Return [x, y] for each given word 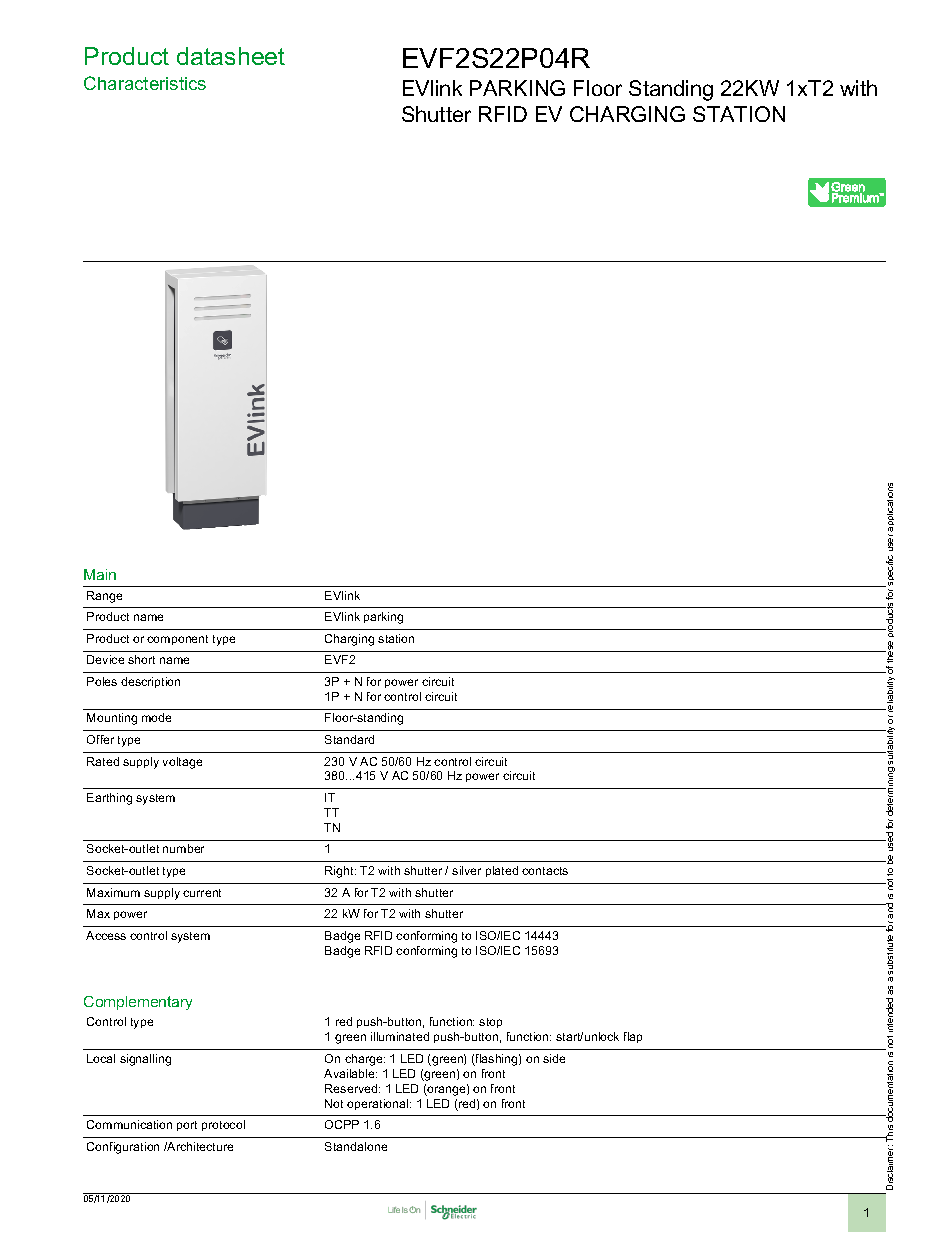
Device [105, 659]
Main [100, 574]
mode [156, 717]
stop [490, 1023]
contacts [545, 871]
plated [502, 871]
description [150, 682]
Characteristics [145, 83]
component [177, 640]
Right [340, 872]
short [141, 659]
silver [466, 870]
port [187, 1126]
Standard [349, 739]
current [202, 893]
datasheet [231, 56]
